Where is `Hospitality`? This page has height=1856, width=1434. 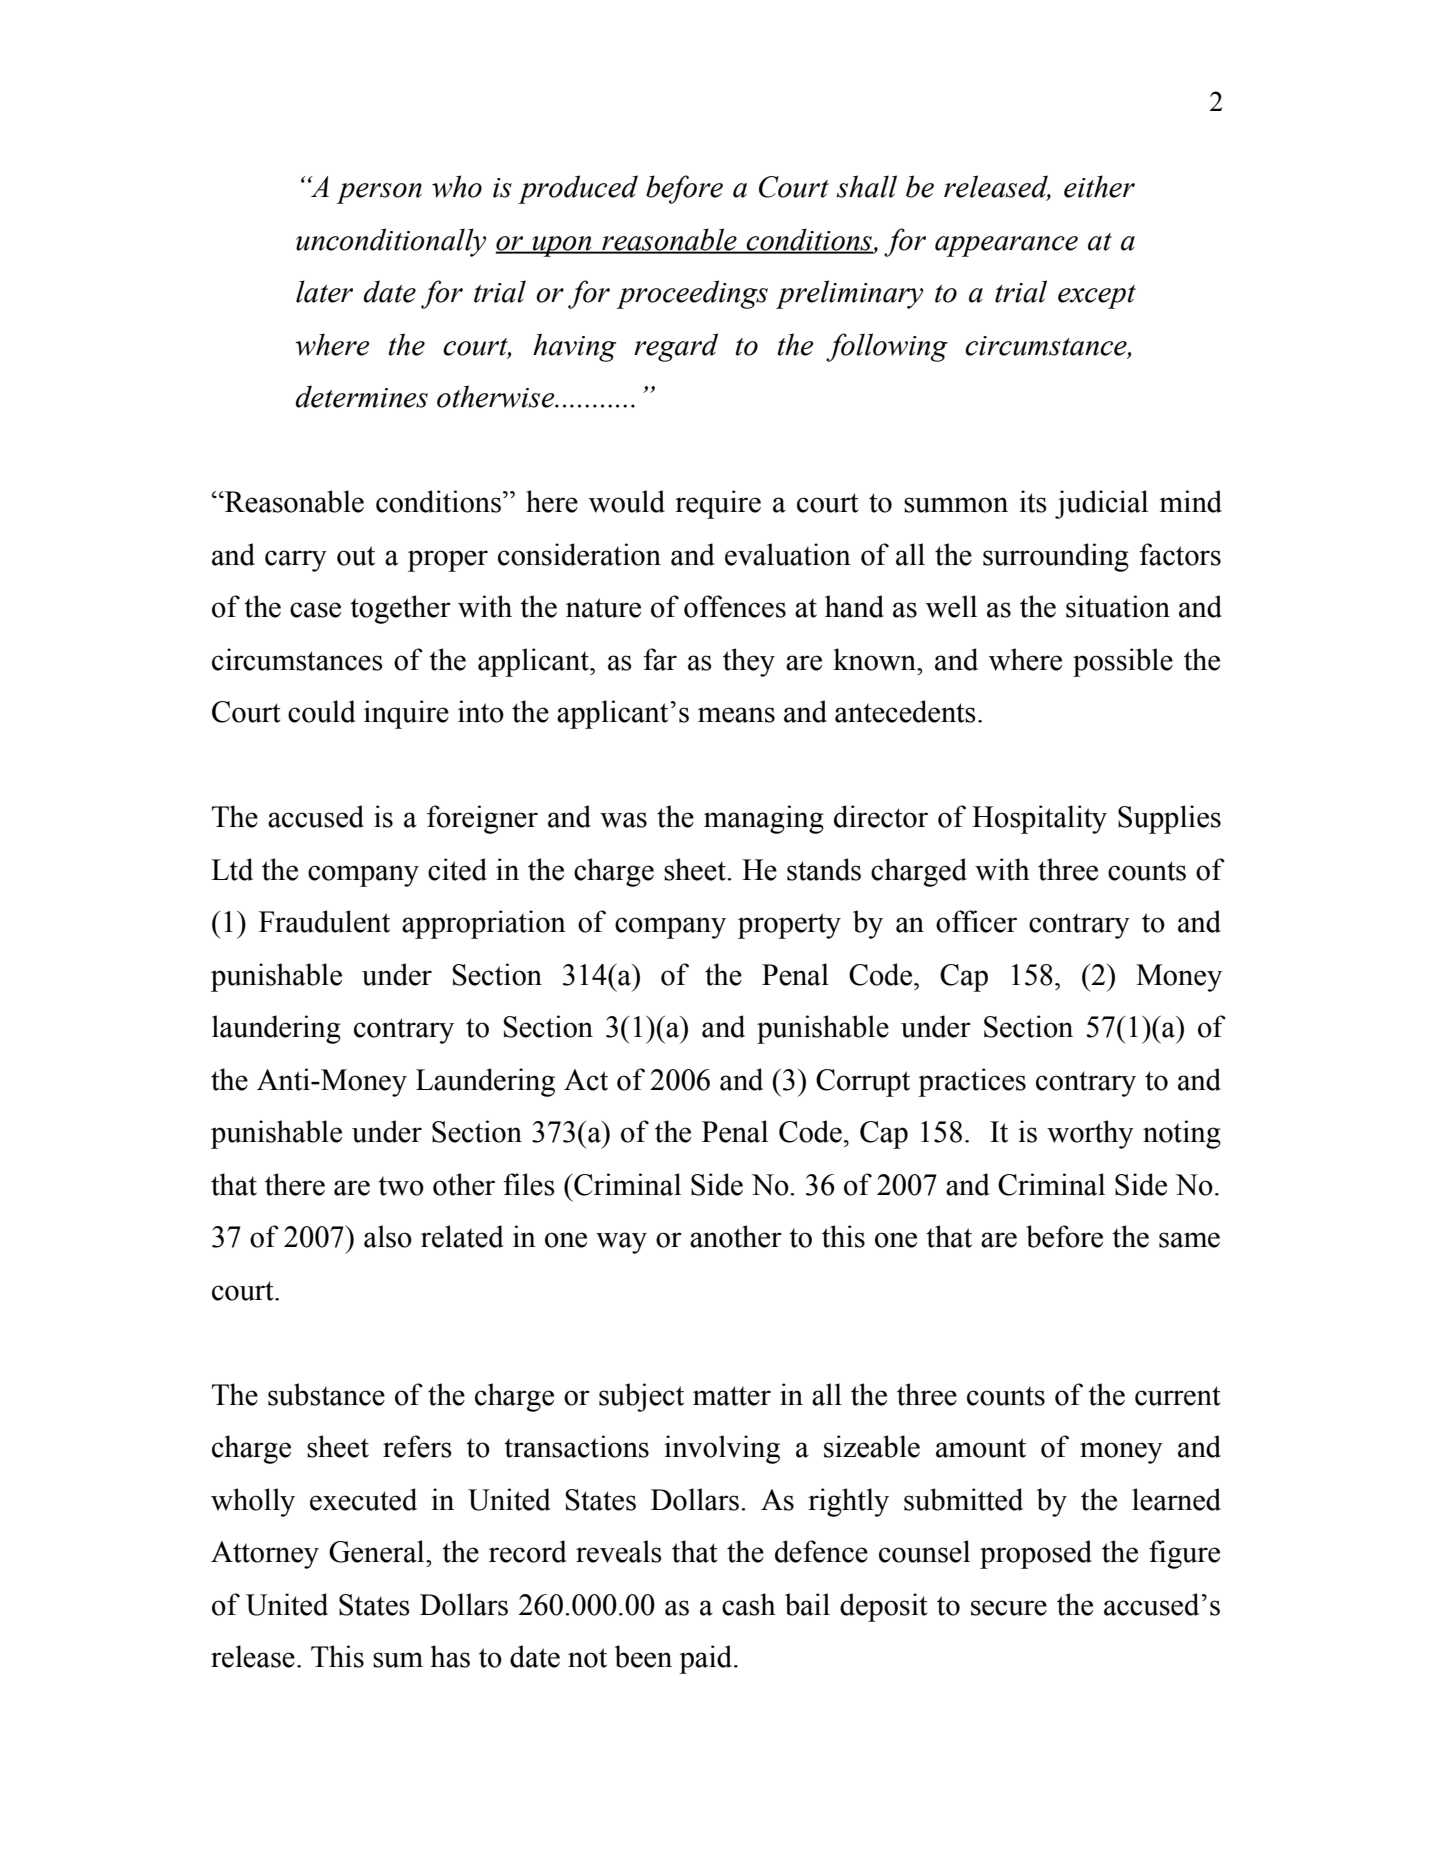 Hospitality is located at coordinates (1039, 819).
